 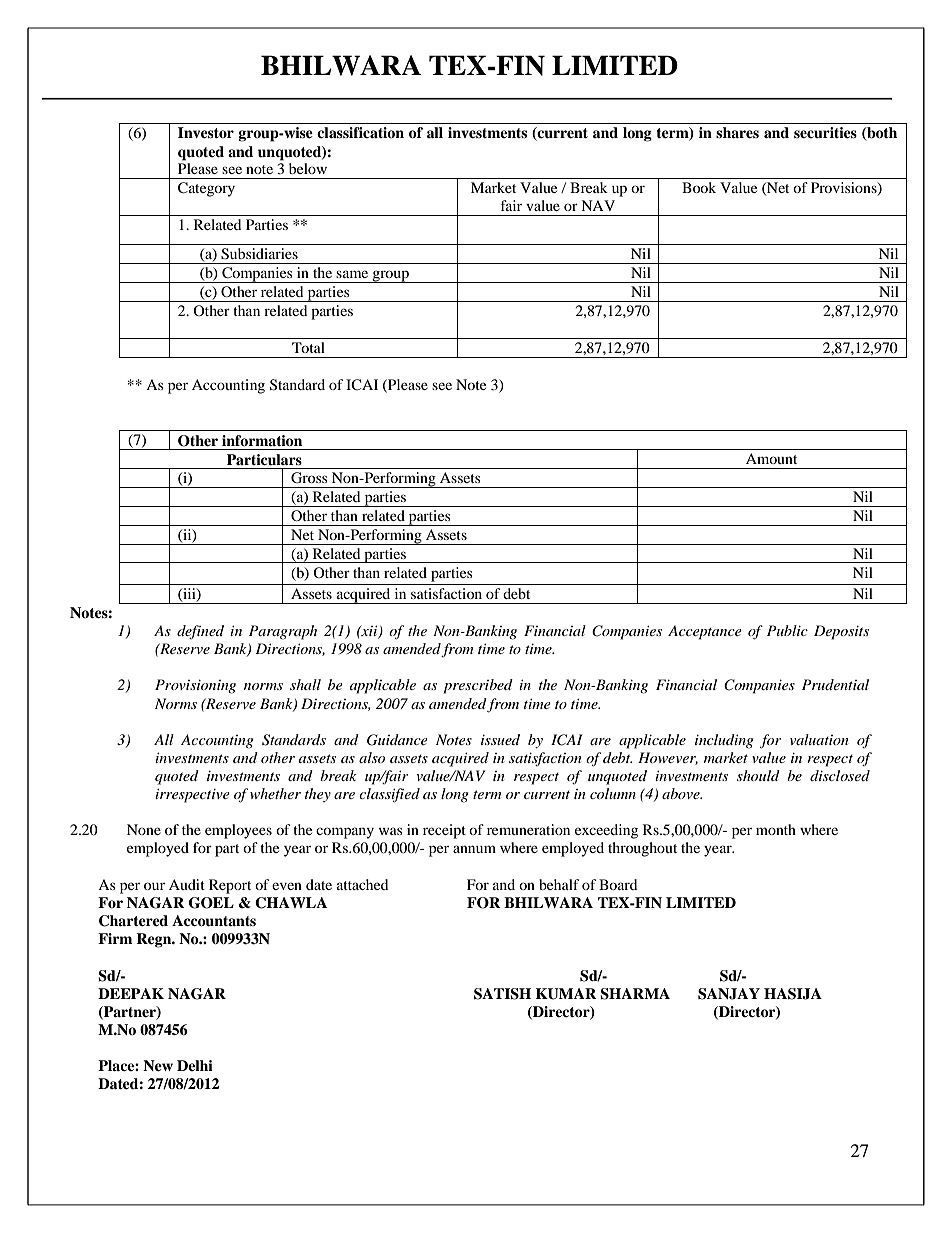 What do you see at coordinates (724, 741) in the page?
I see `including` at bounding box center [724, 741].
